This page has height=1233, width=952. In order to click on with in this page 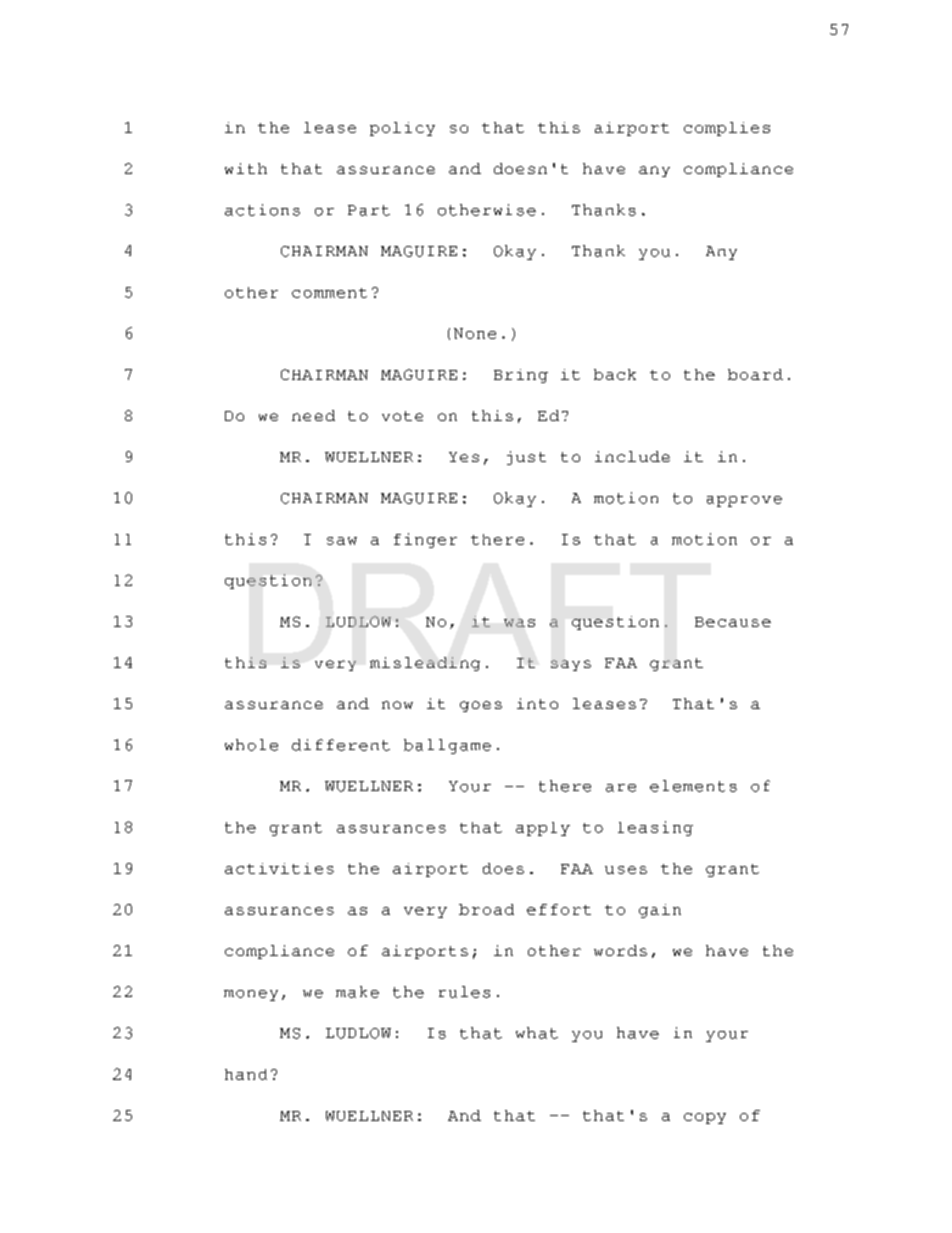, I will do `click(246, 168)`.
